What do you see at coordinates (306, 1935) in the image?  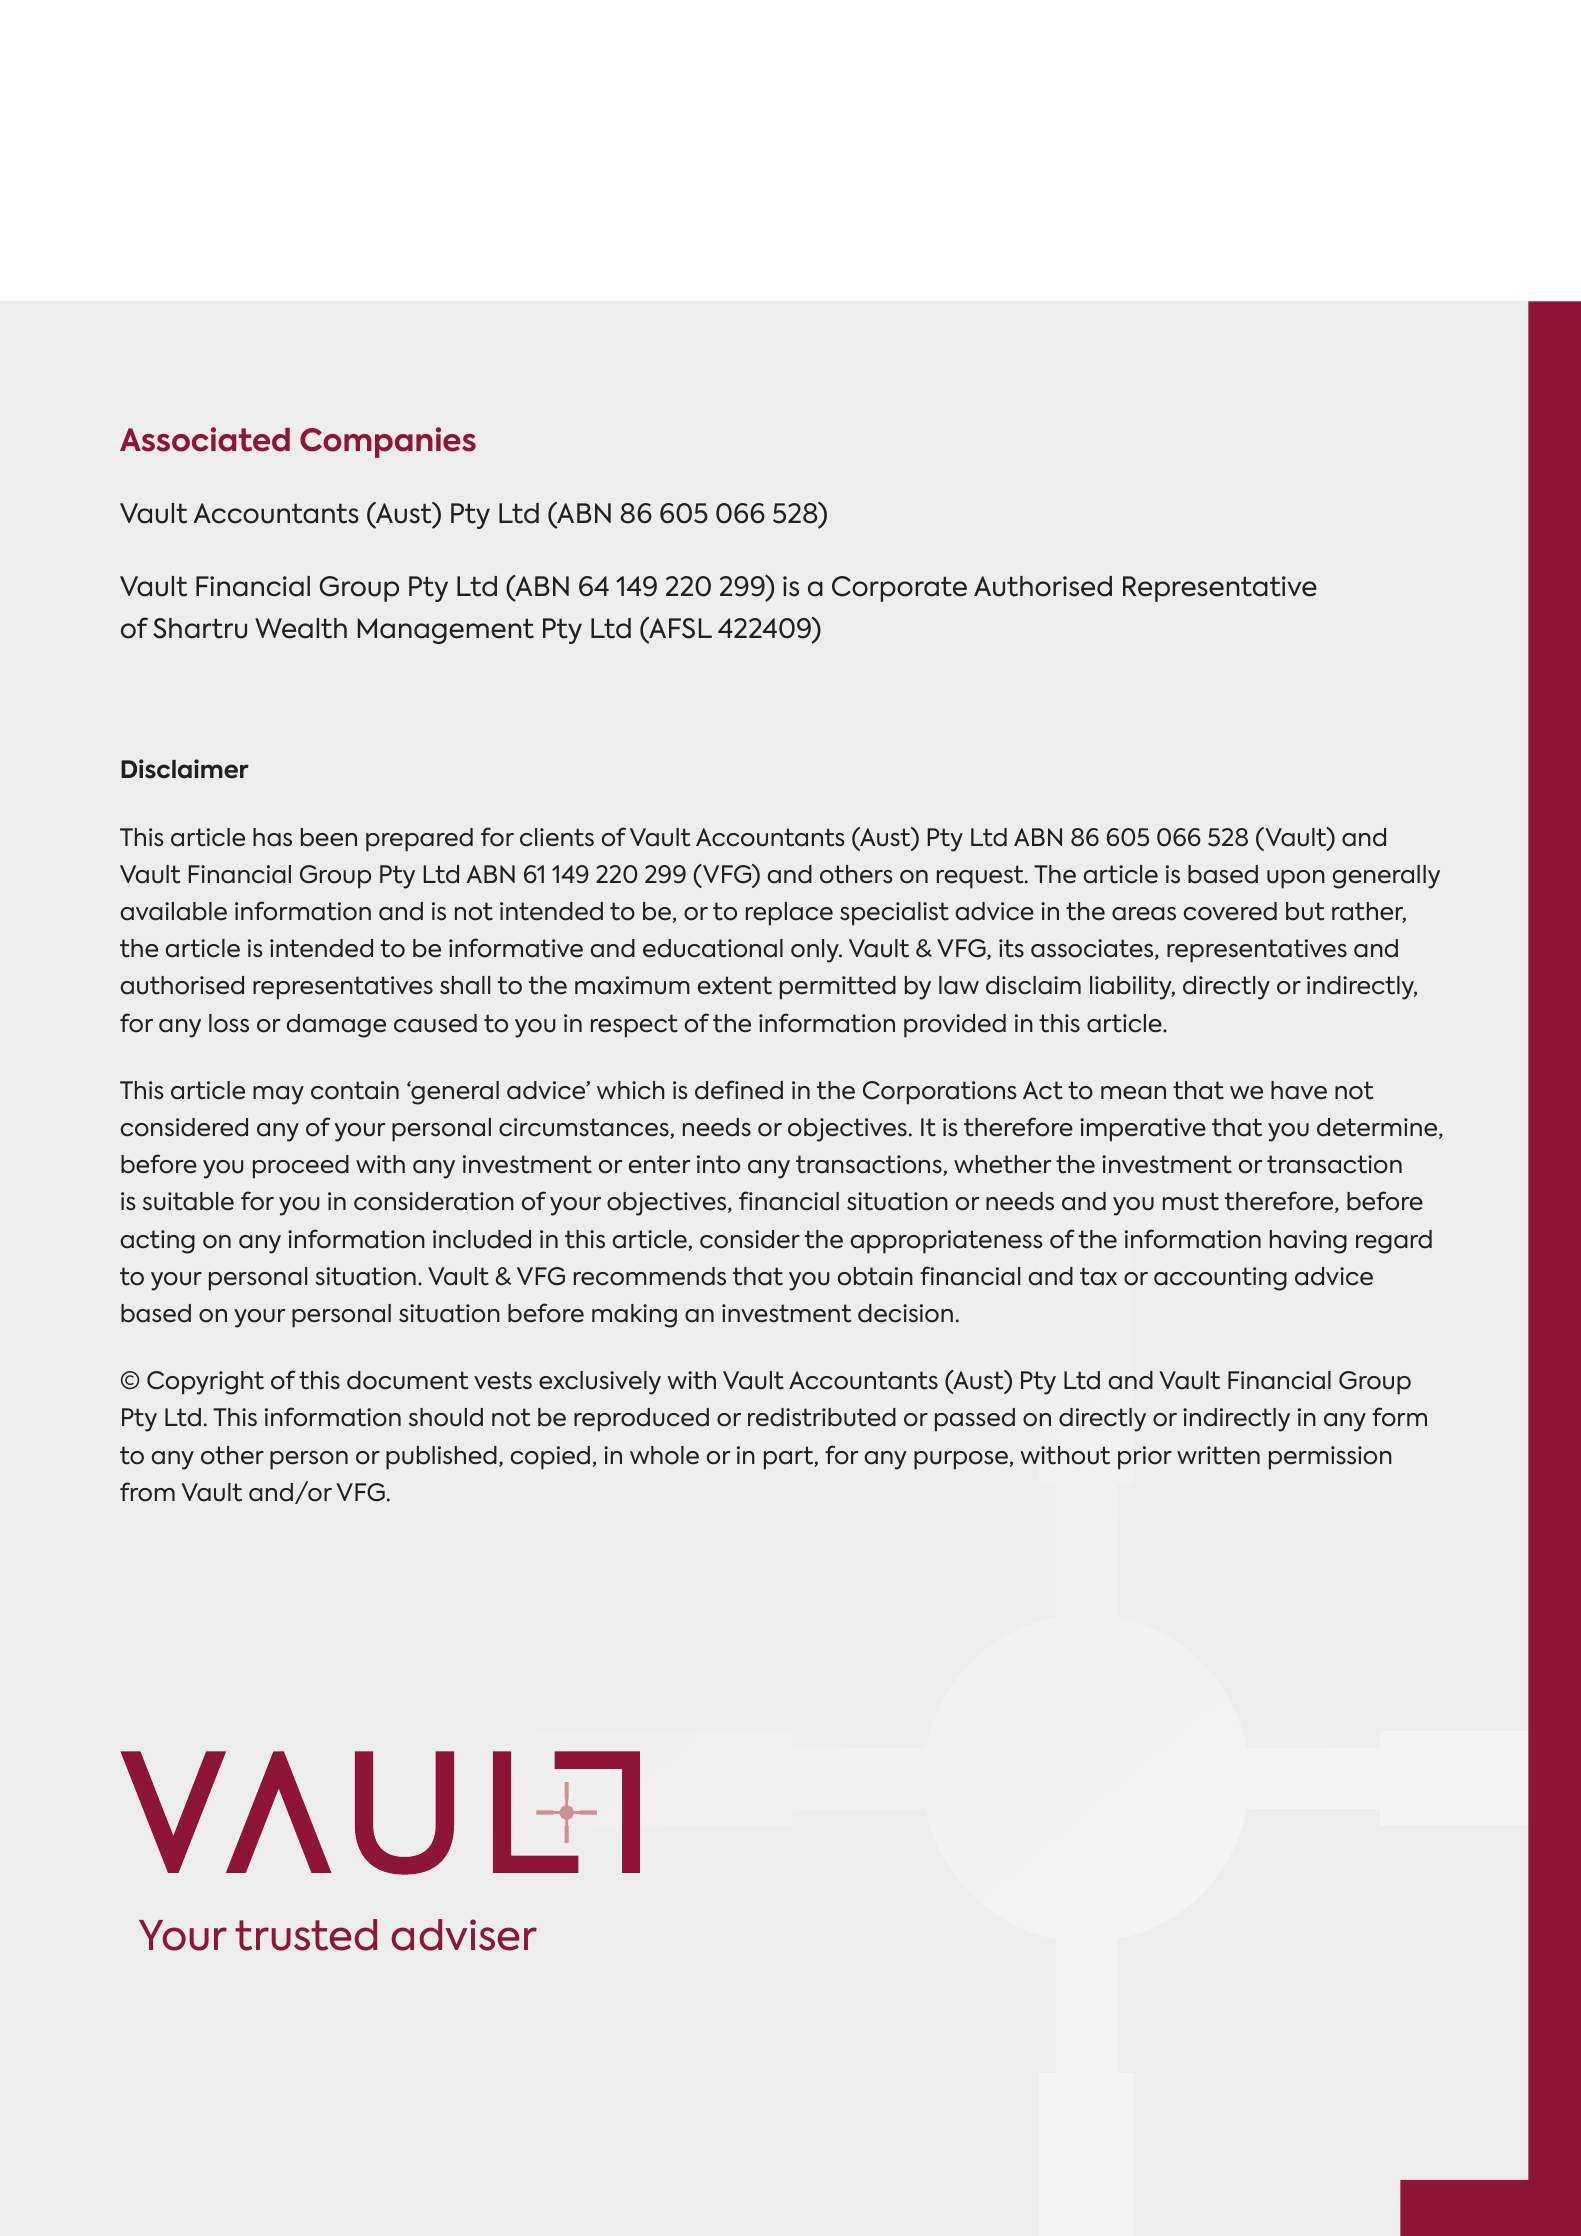 I see `trusted` at bounding box center [306, 1935].
